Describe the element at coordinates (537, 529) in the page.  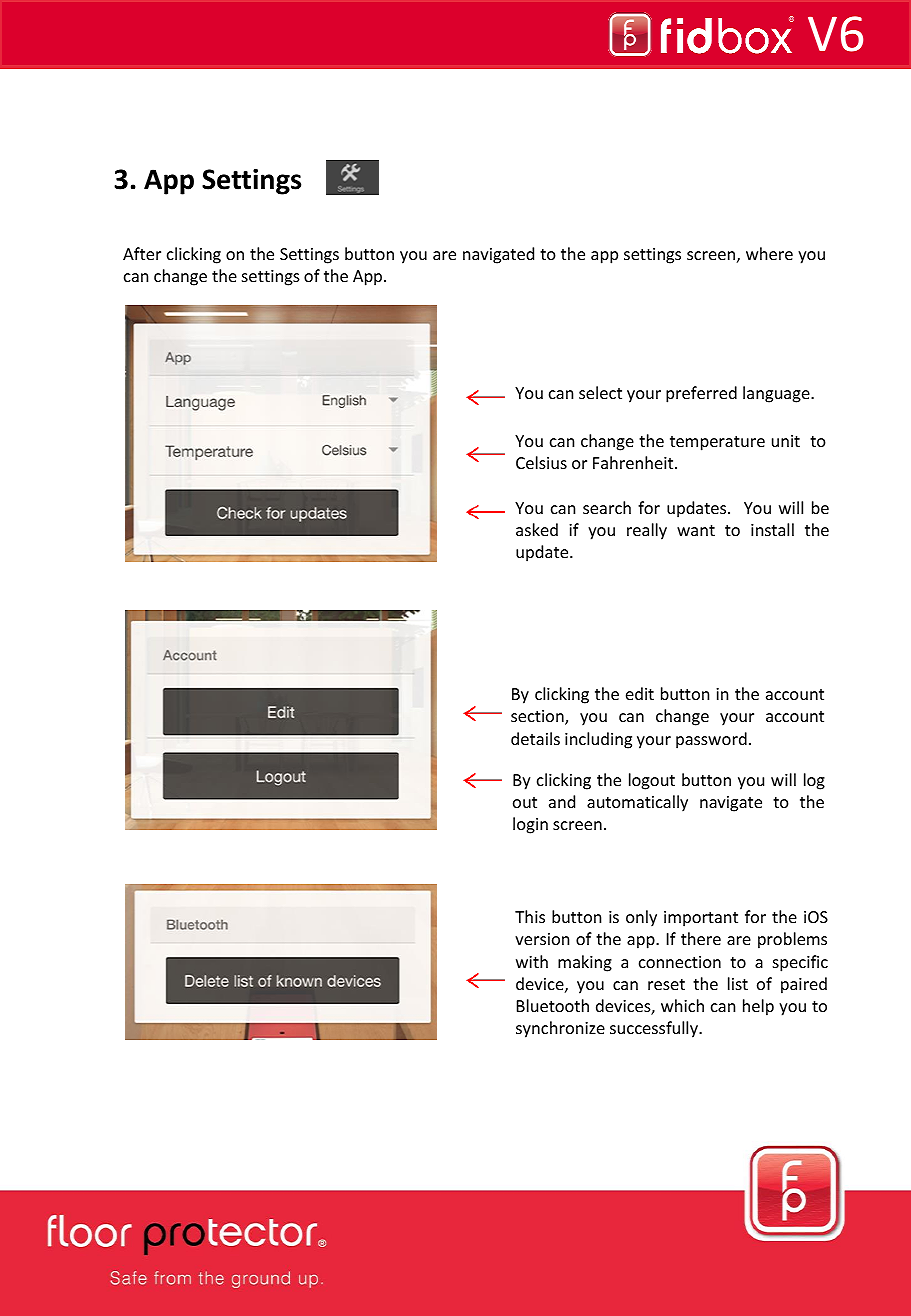
I see `asked` at that location.
